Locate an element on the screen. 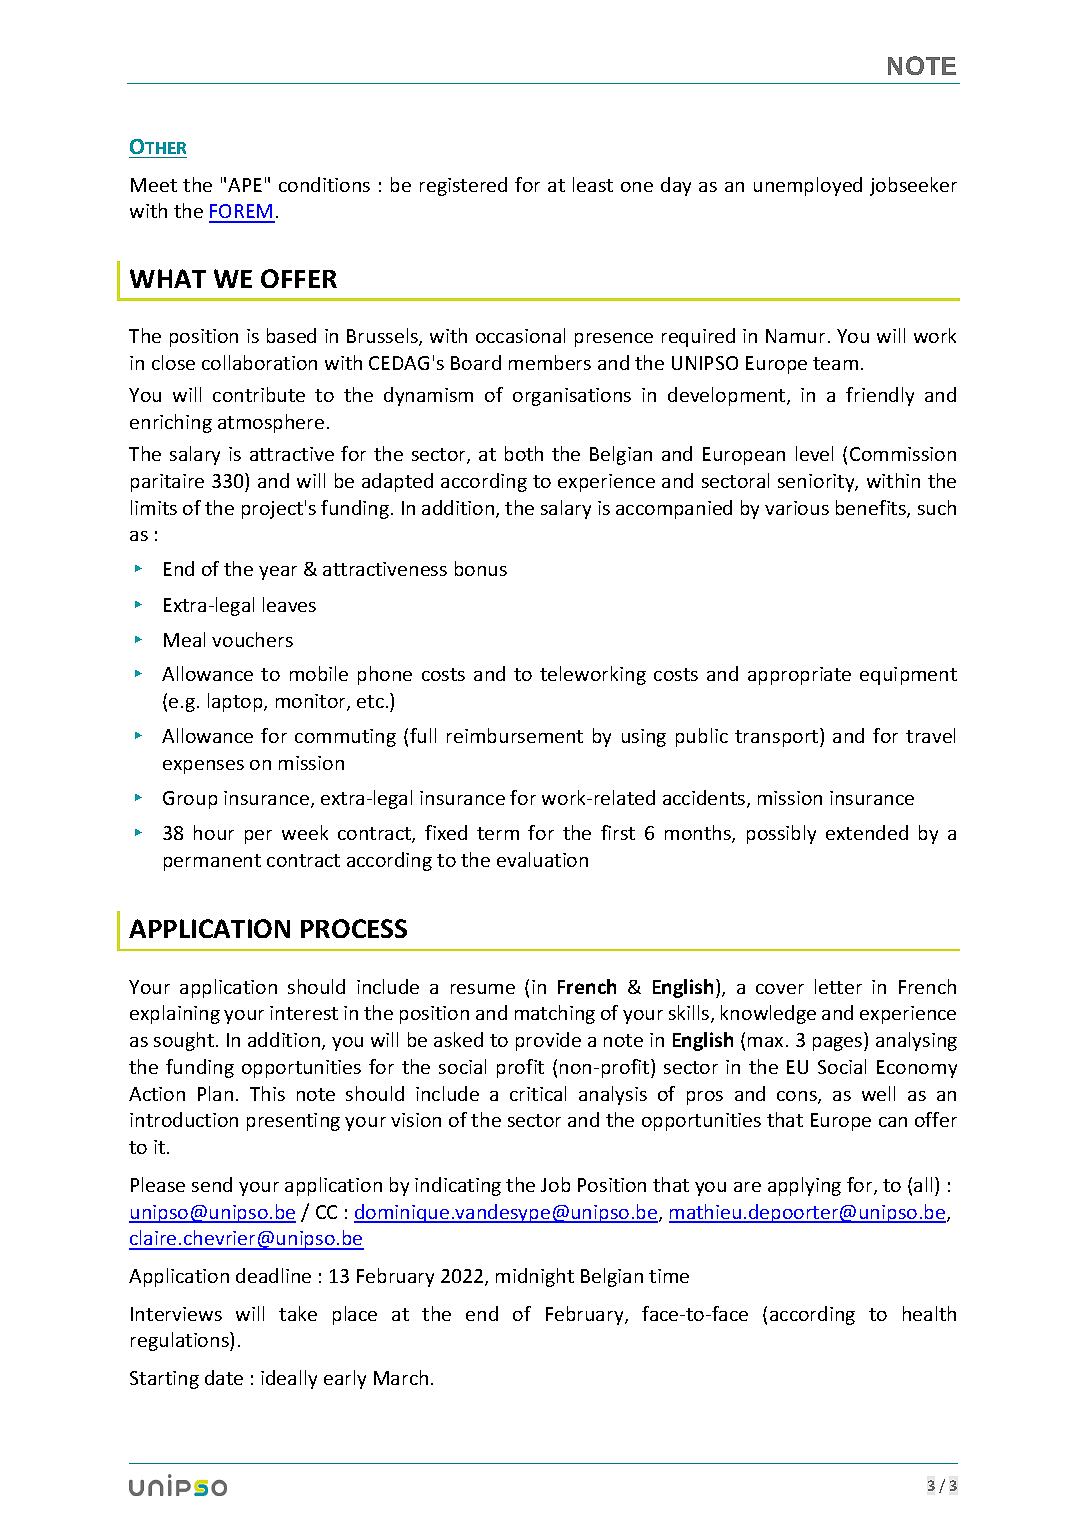  midnight is located at coordinates (535, 1277).
